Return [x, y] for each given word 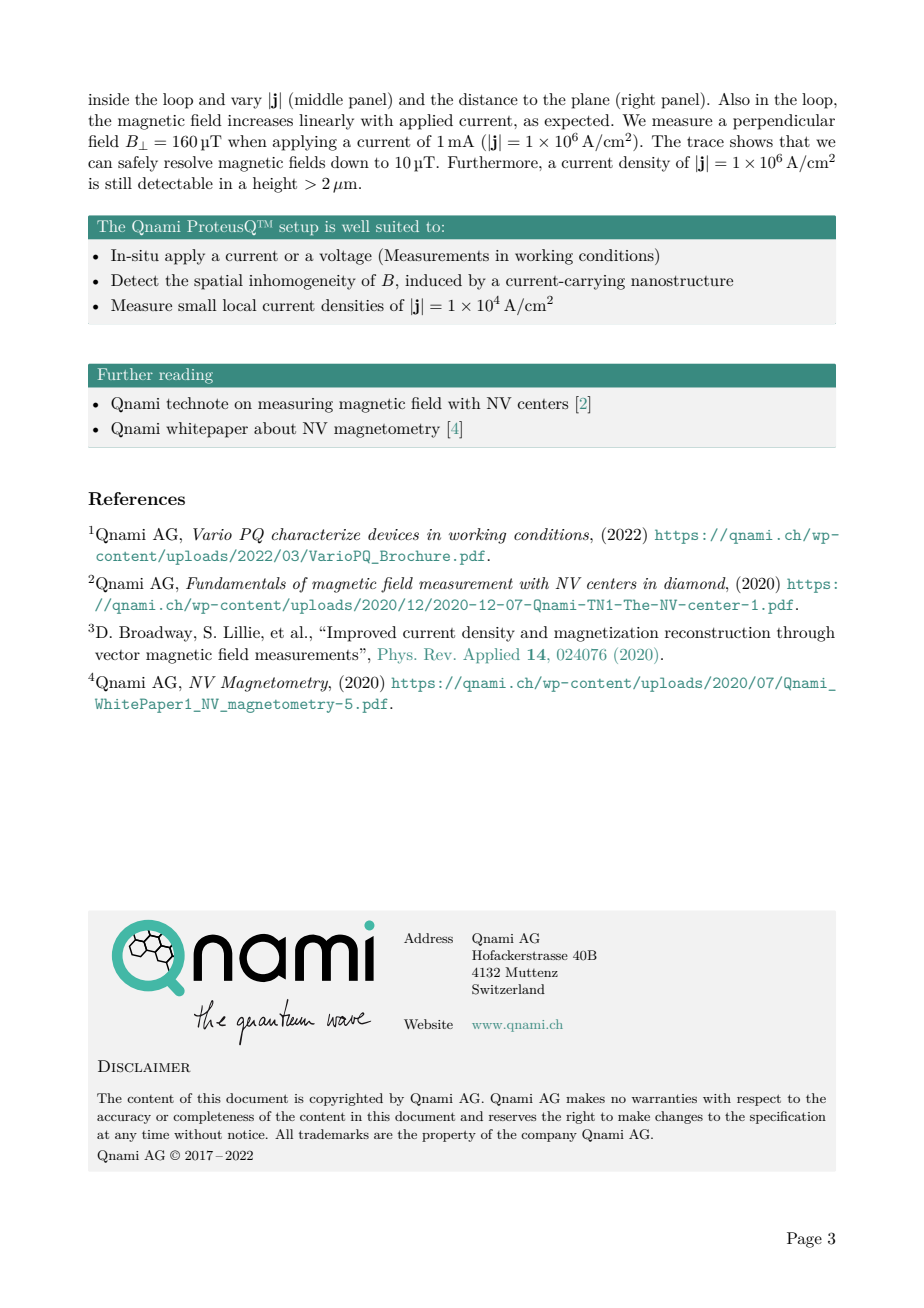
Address [428, 938]
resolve [188, 162]
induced [433, 280]
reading [186, 376]
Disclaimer [144, 1066]
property [449, 1136]
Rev [439, 654]
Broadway [157, 634]
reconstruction [718, 632]
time [155, 1134]
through [806, 634]
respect [759, 1100]
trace [705, 141]
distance [488, 99]
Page [804, 1240]
